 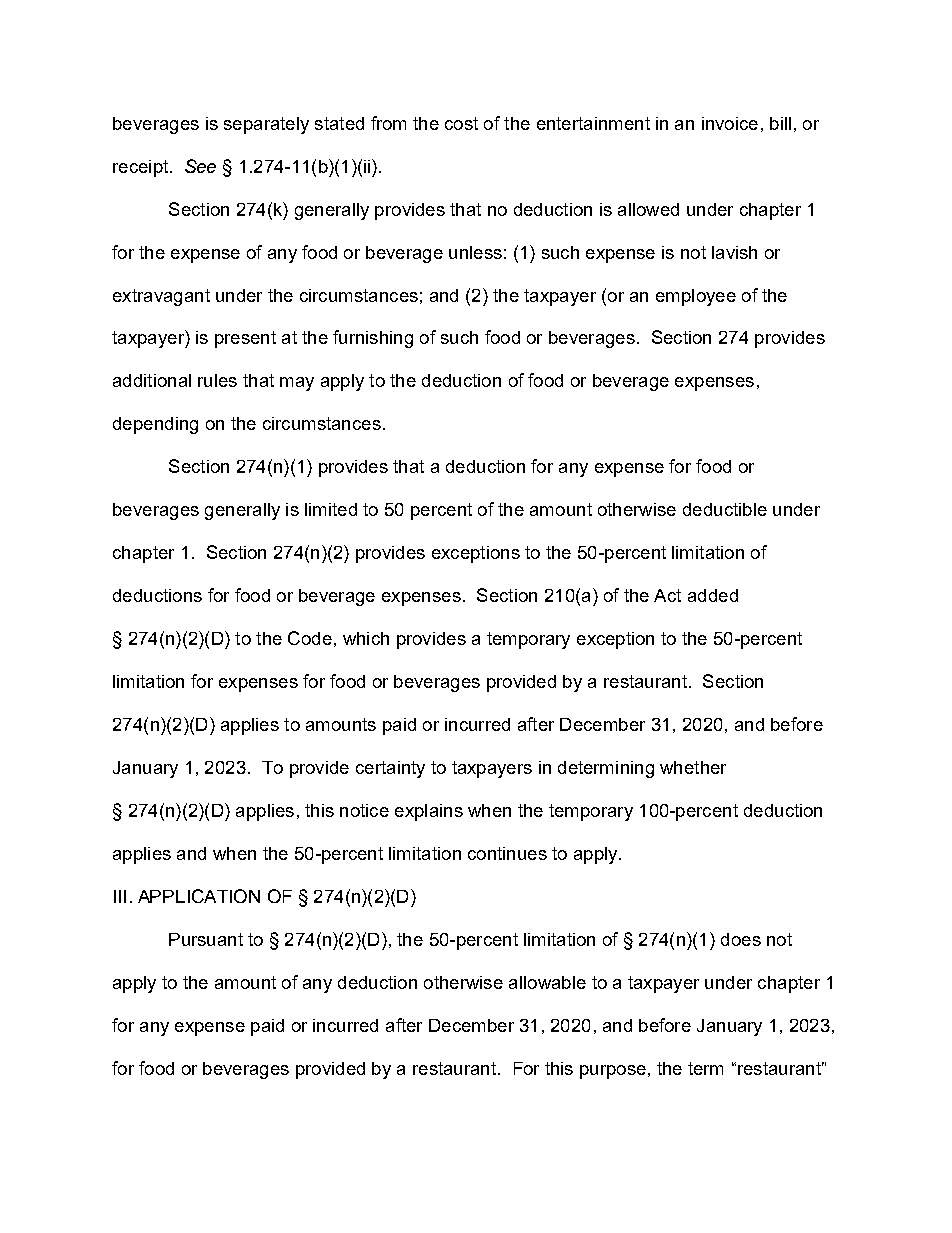 What do you see at coordinates (693, 767) in the image?
I see `whether` at bounding box center [693, 767].
